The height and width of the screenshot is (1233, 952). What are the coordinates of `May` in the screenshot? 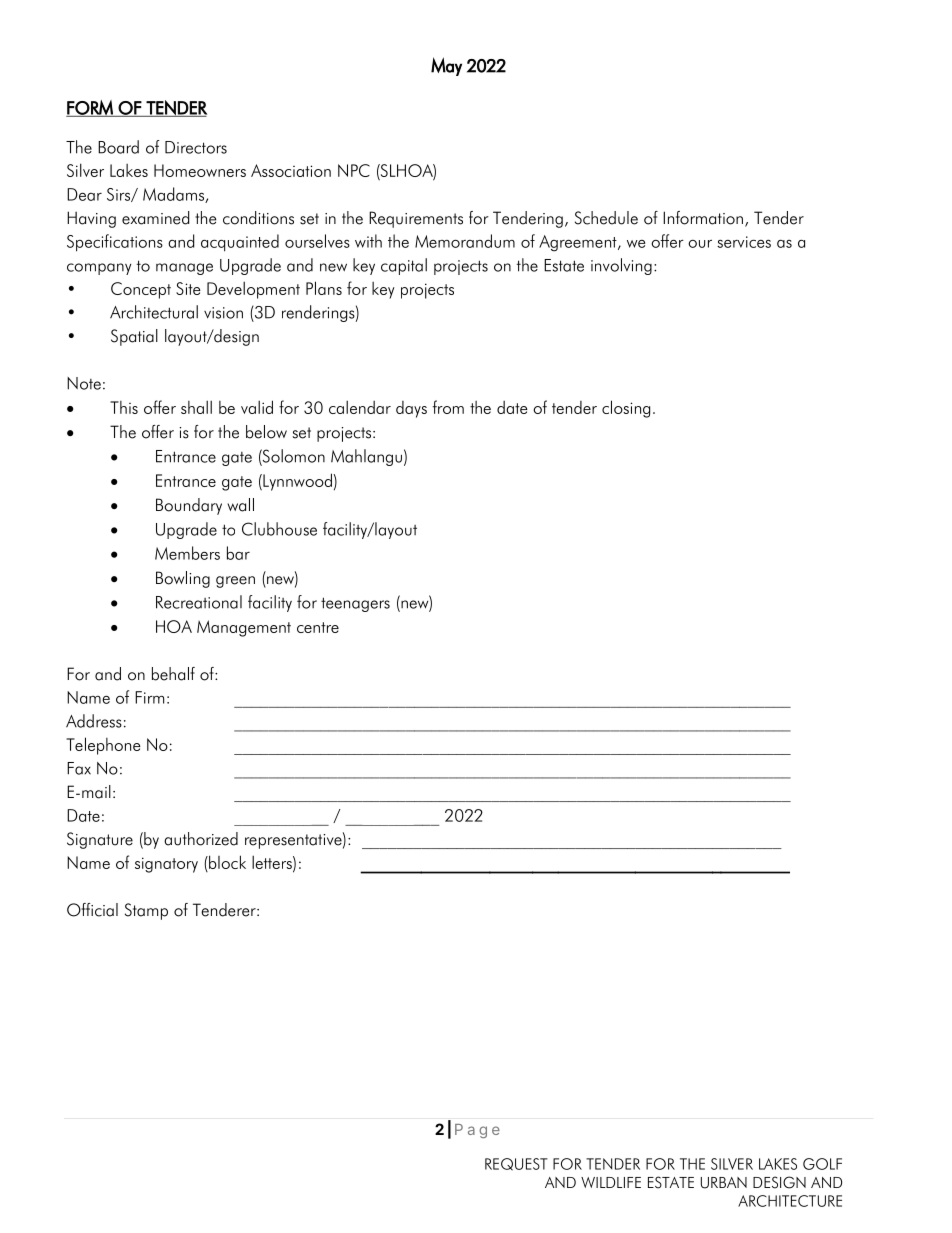 It's located at (446, 66).
